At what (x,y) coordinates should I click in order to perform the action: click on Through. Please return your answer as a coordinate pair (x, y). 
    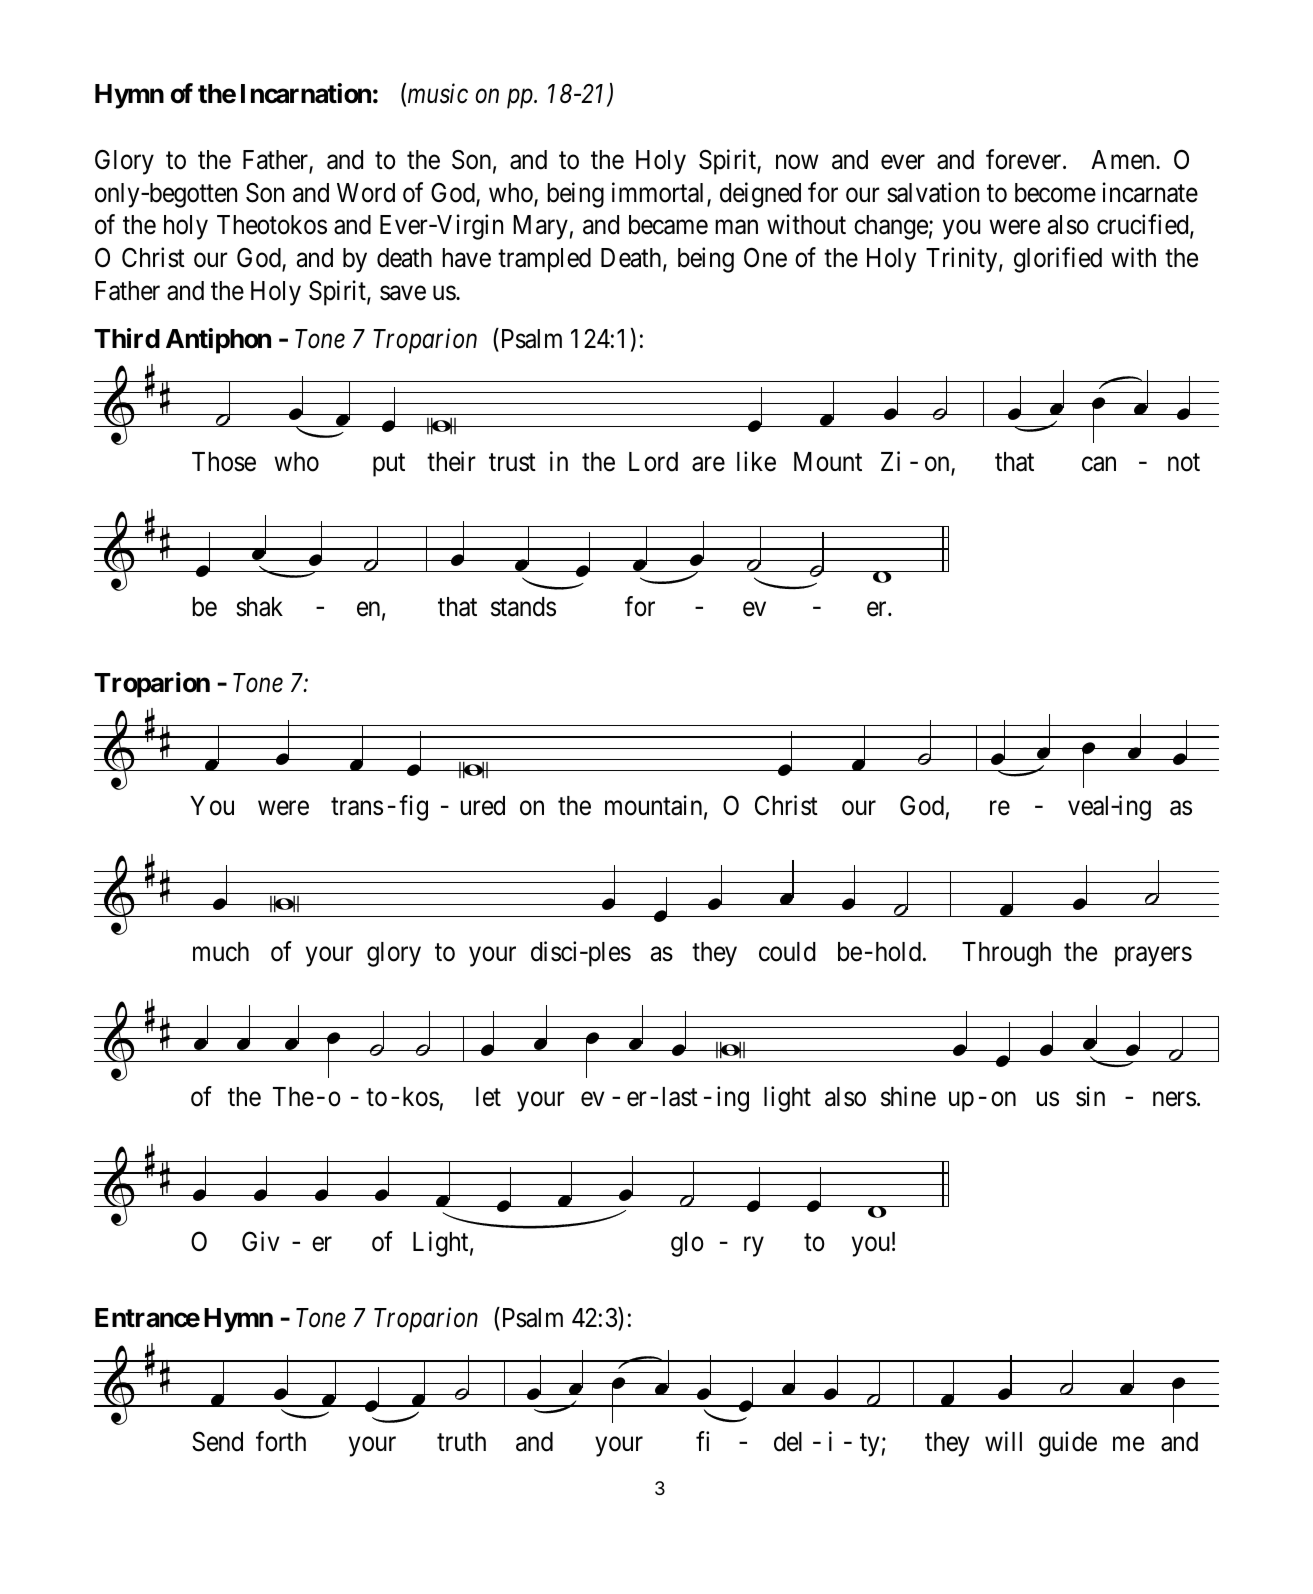
    Looking at the image, I should click on (1006, 954).
